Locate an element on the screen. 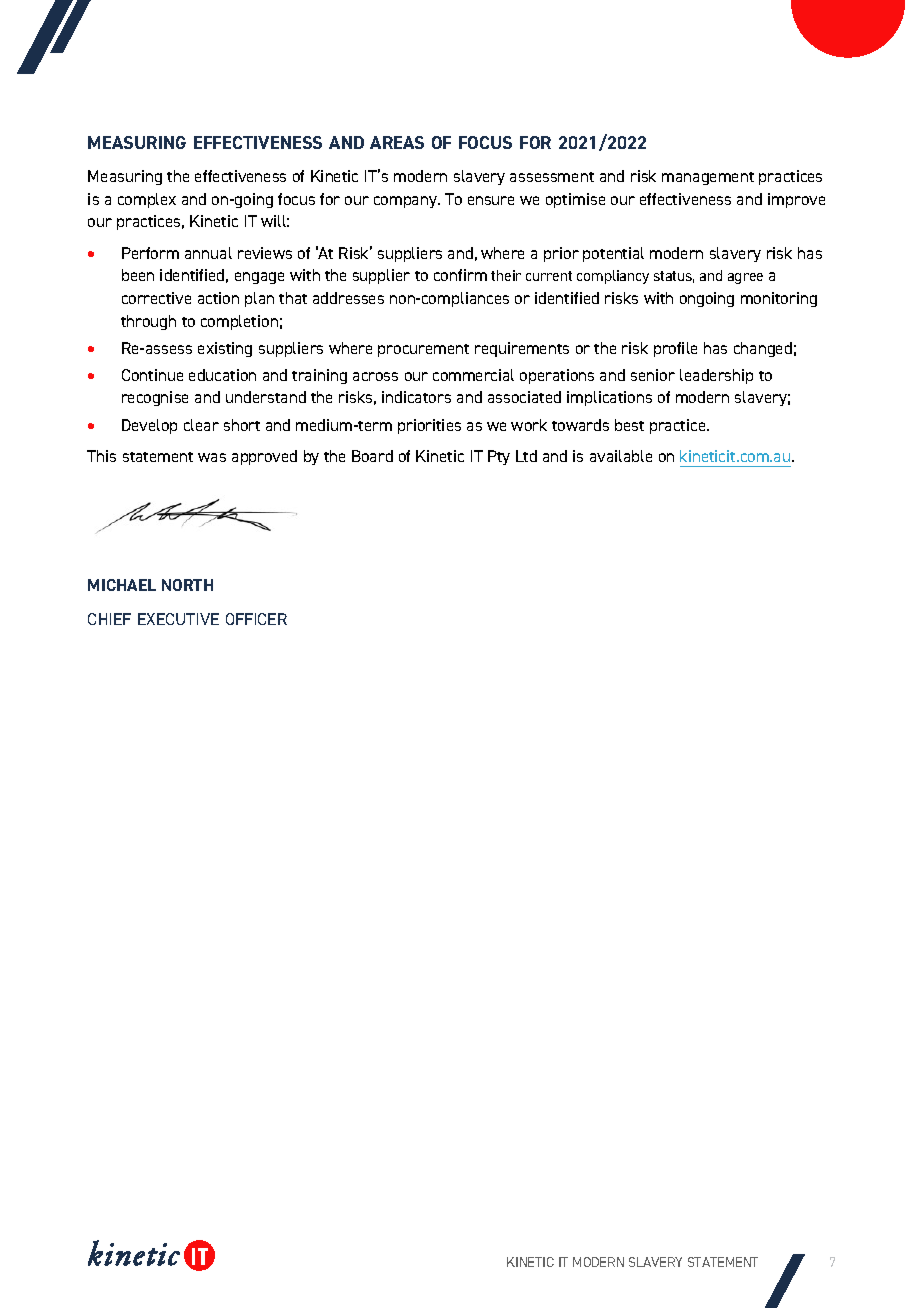 This screenshot has width=924, height=1308. leadership is located at coordinates (716, 376).
